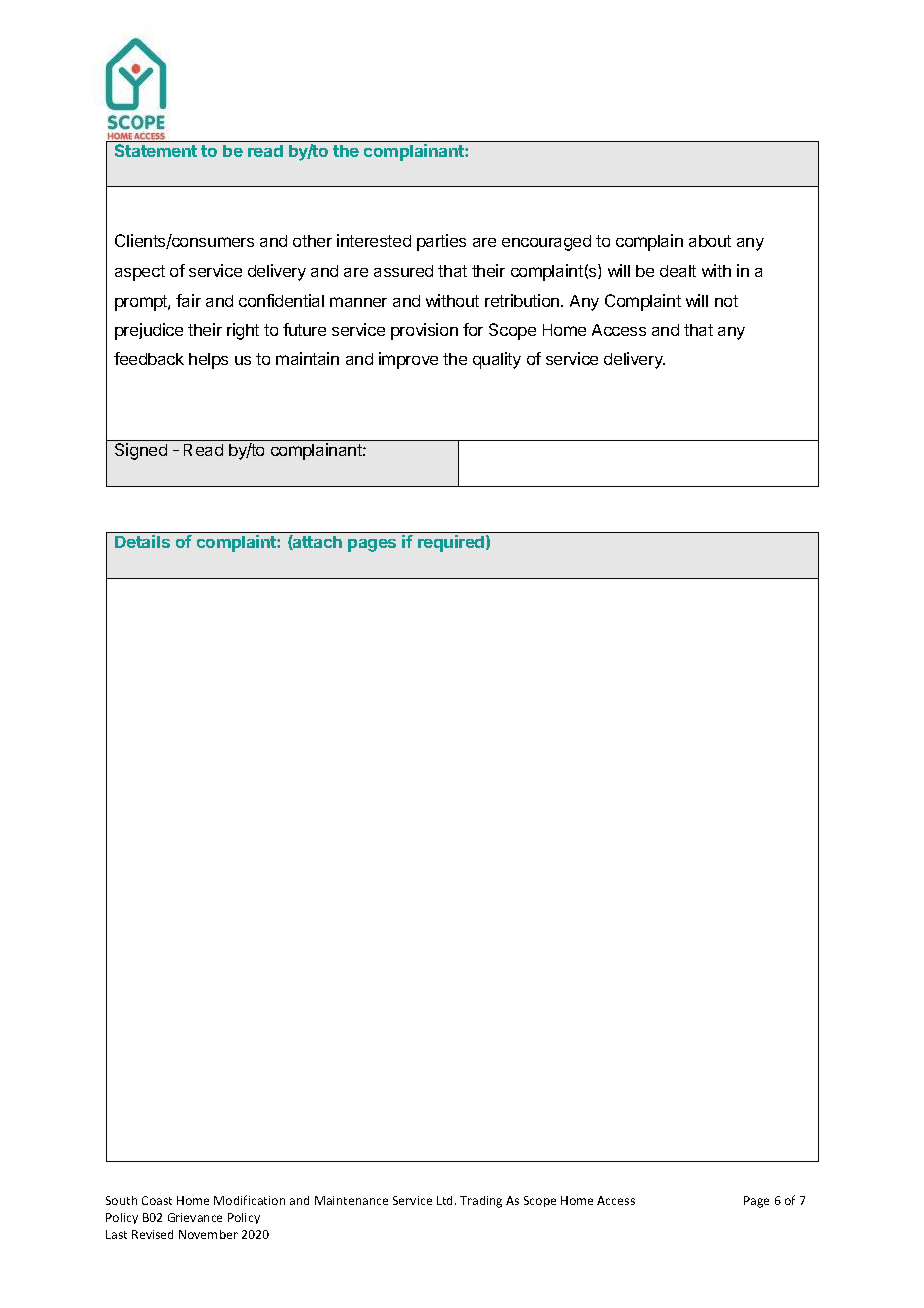  I want to click on for, so click(473, 329).
